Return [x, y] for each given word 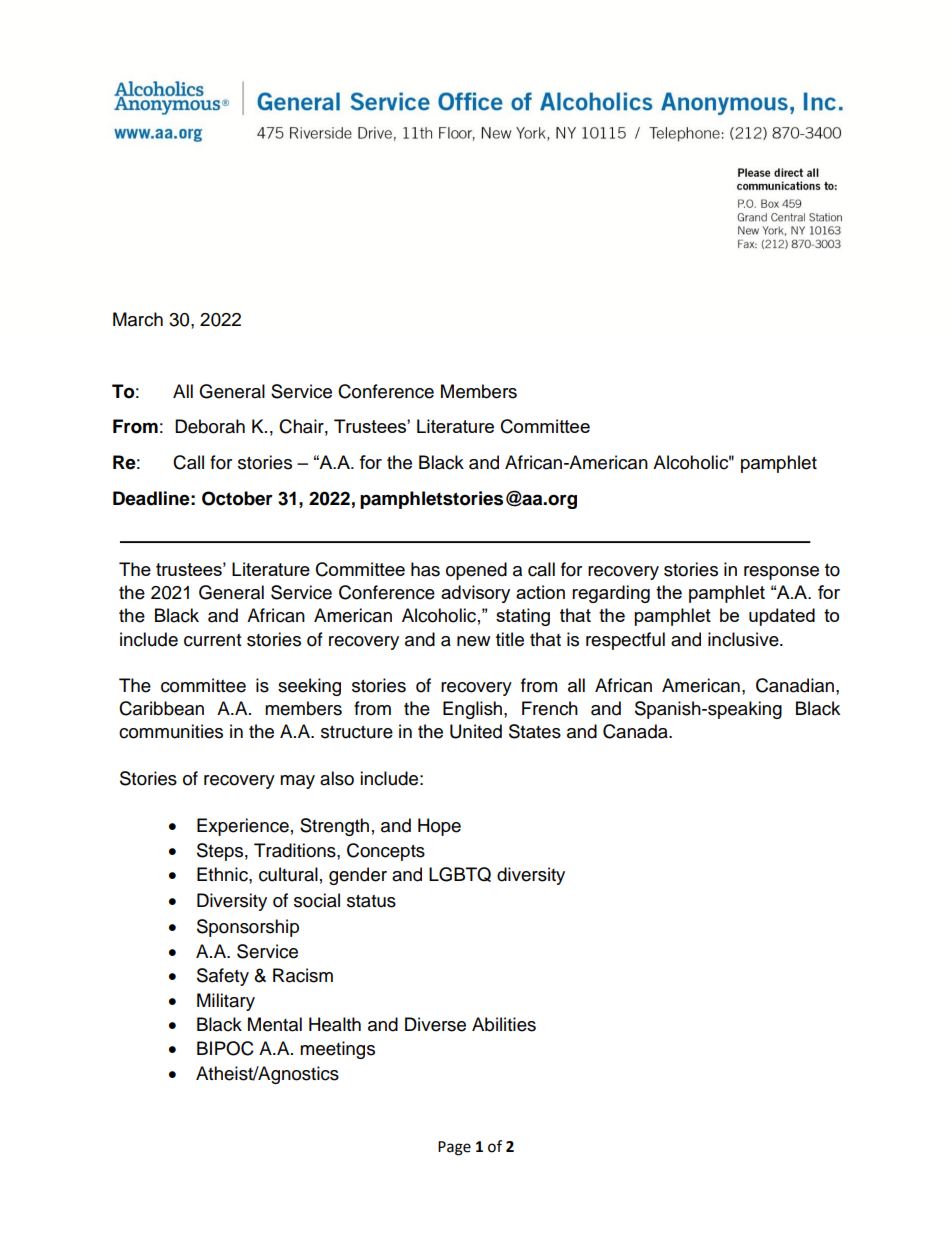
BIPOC [225, 1048]
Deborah [210, 426]
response [781, 573]
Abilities [504, 1024]
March [138, 319]
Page [454, 1148]
